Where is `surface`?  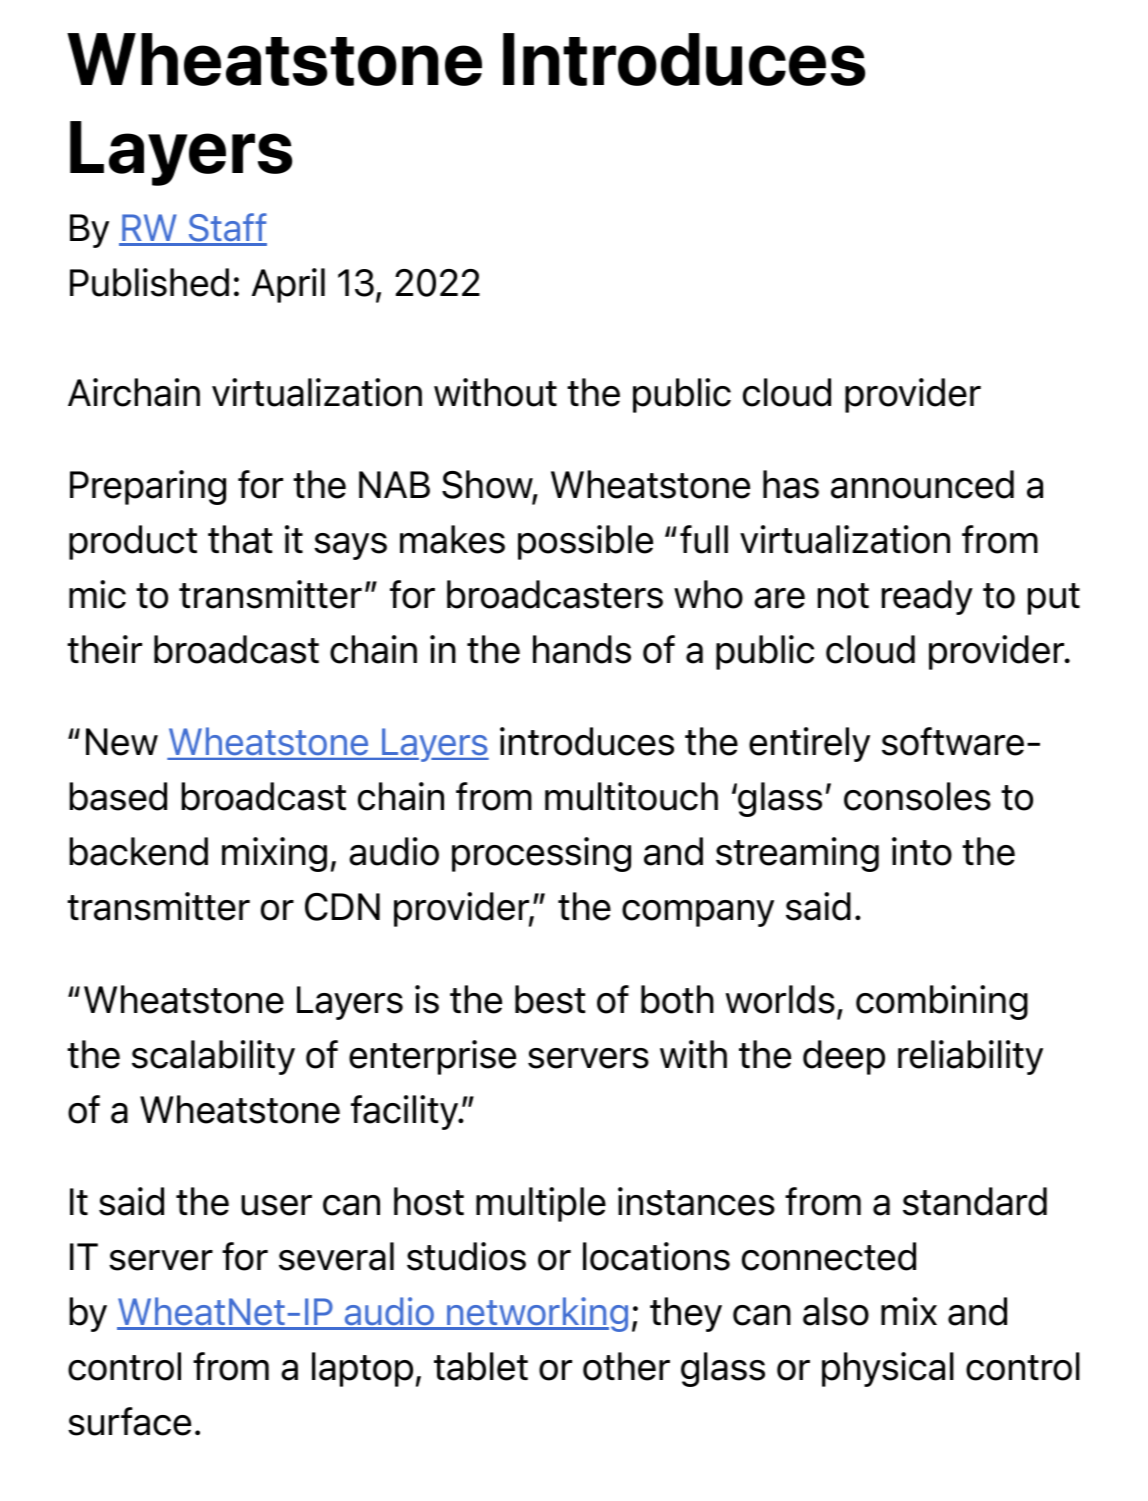 surface is located at coordinates (129, 1421).
